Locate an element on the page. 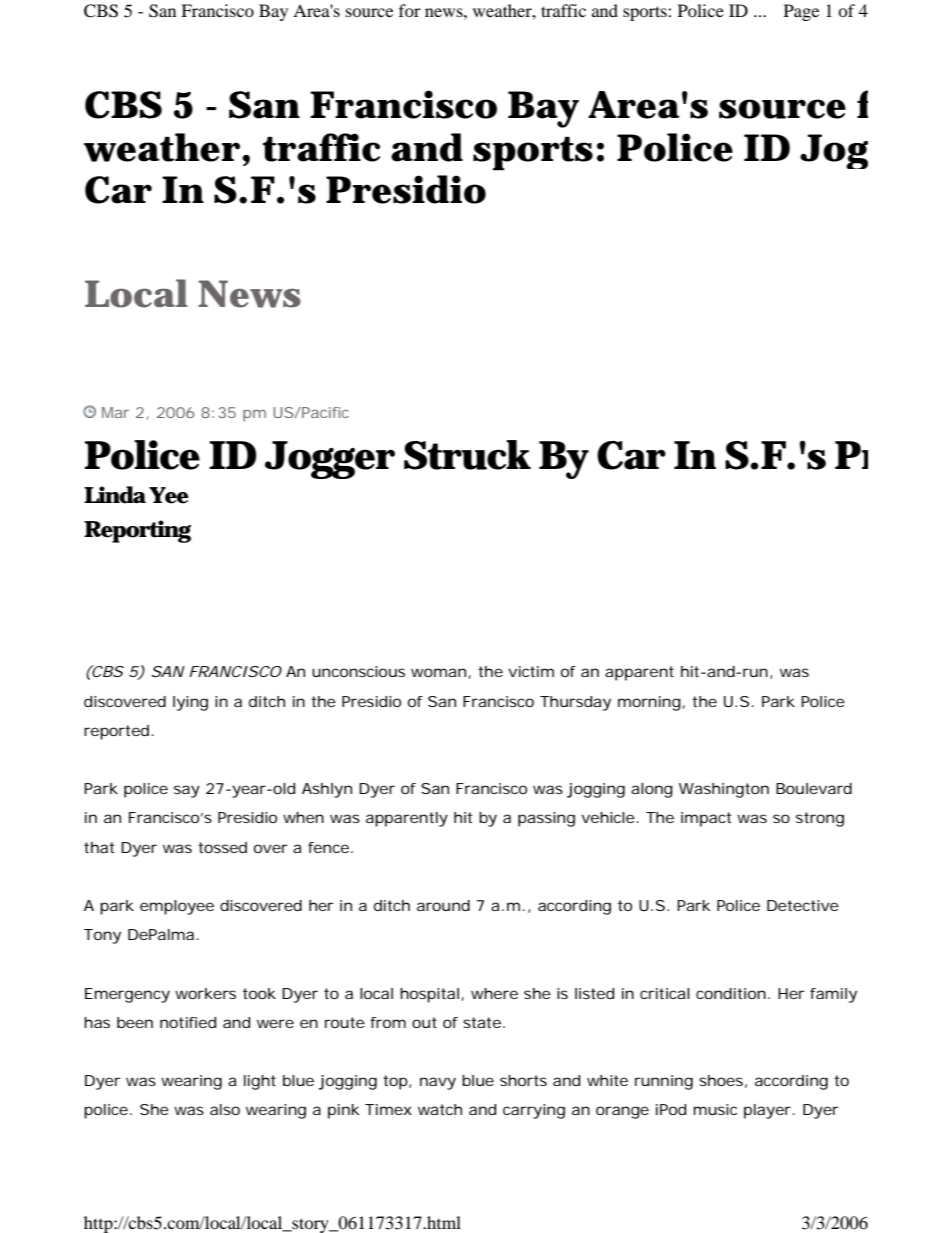  Struck is located at coordinates (467, 455).
